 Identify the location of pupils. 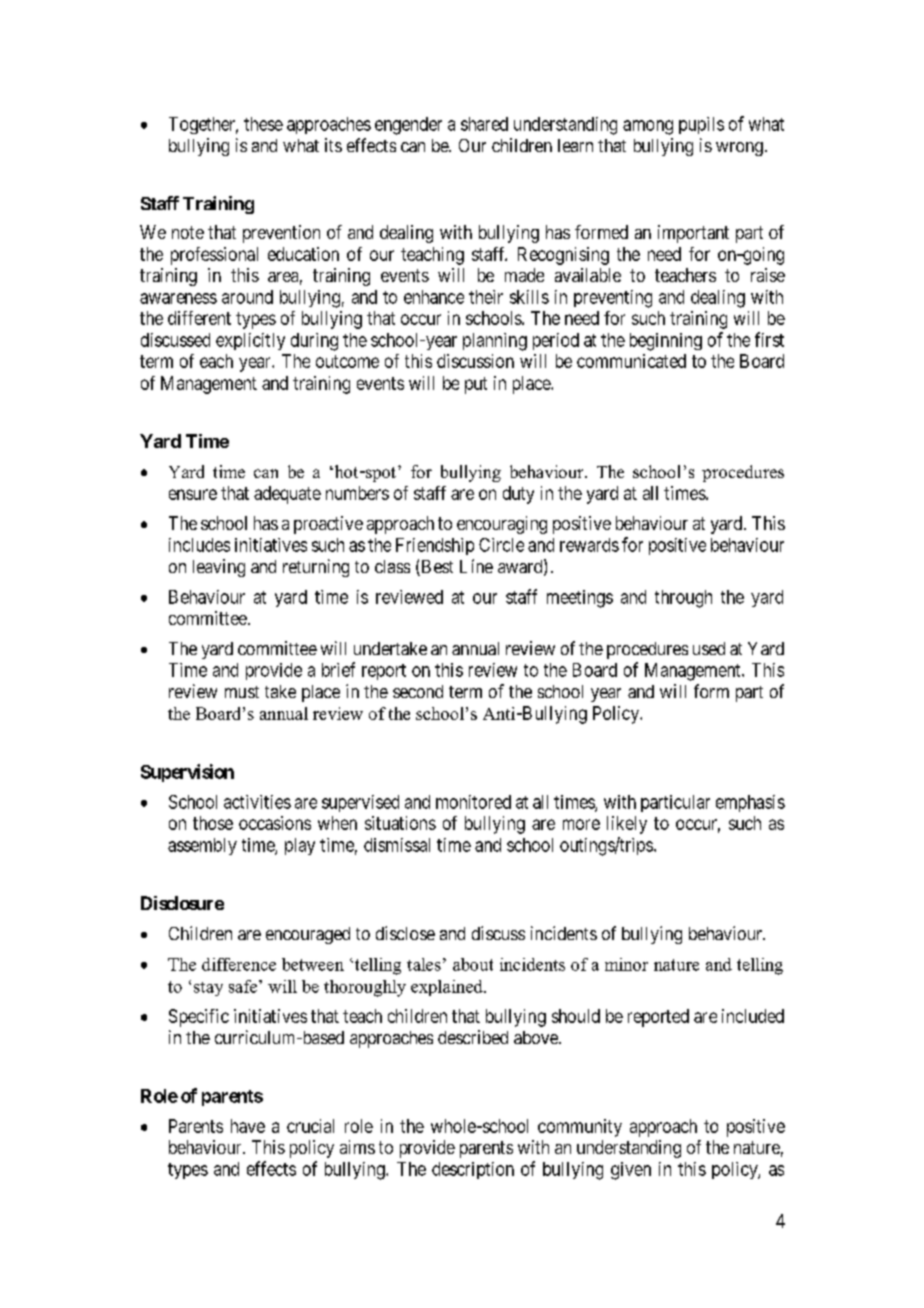
(701, 125).
